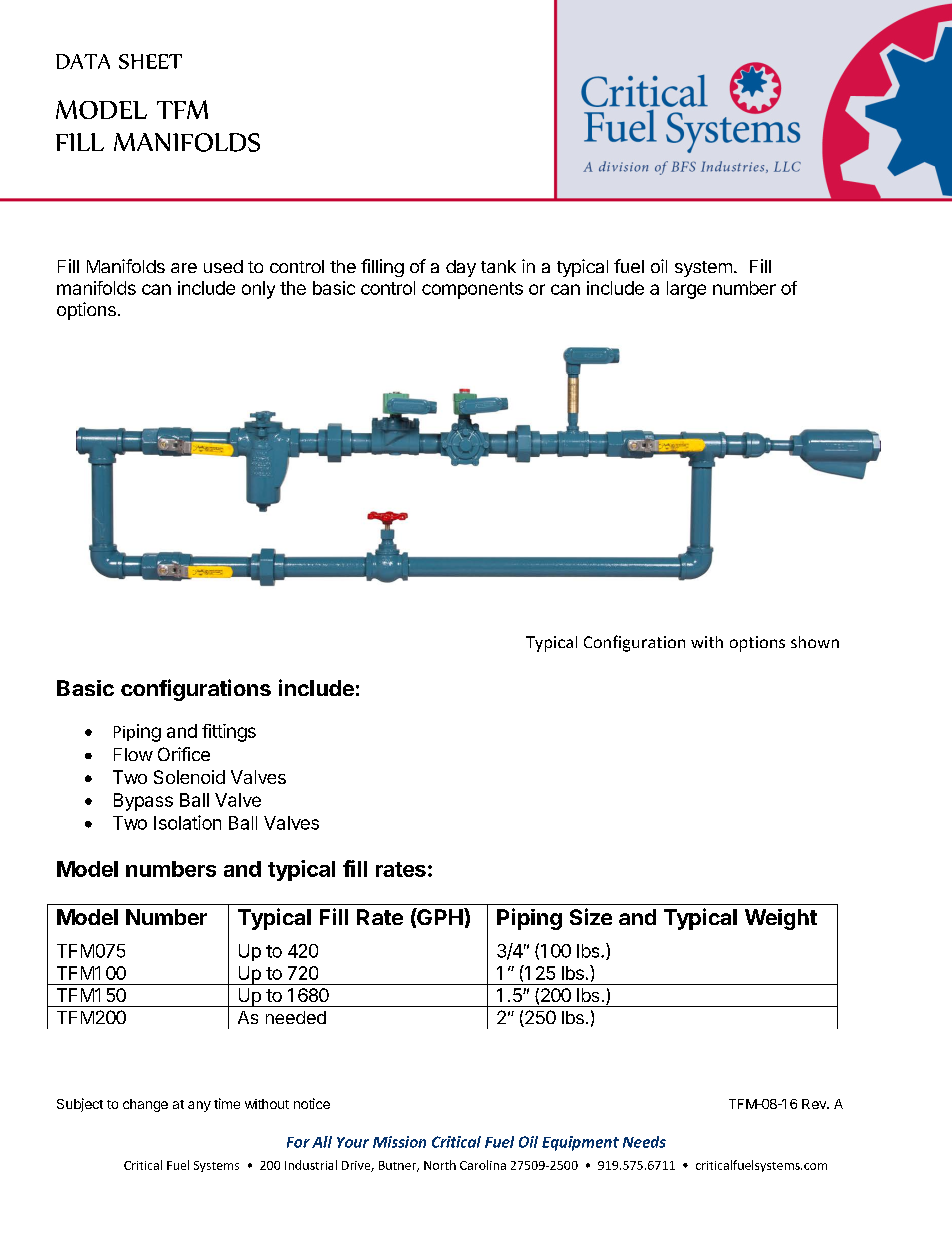 The width and height of the document is (952, 1233). I want to click on change, so click(145, 1105).
